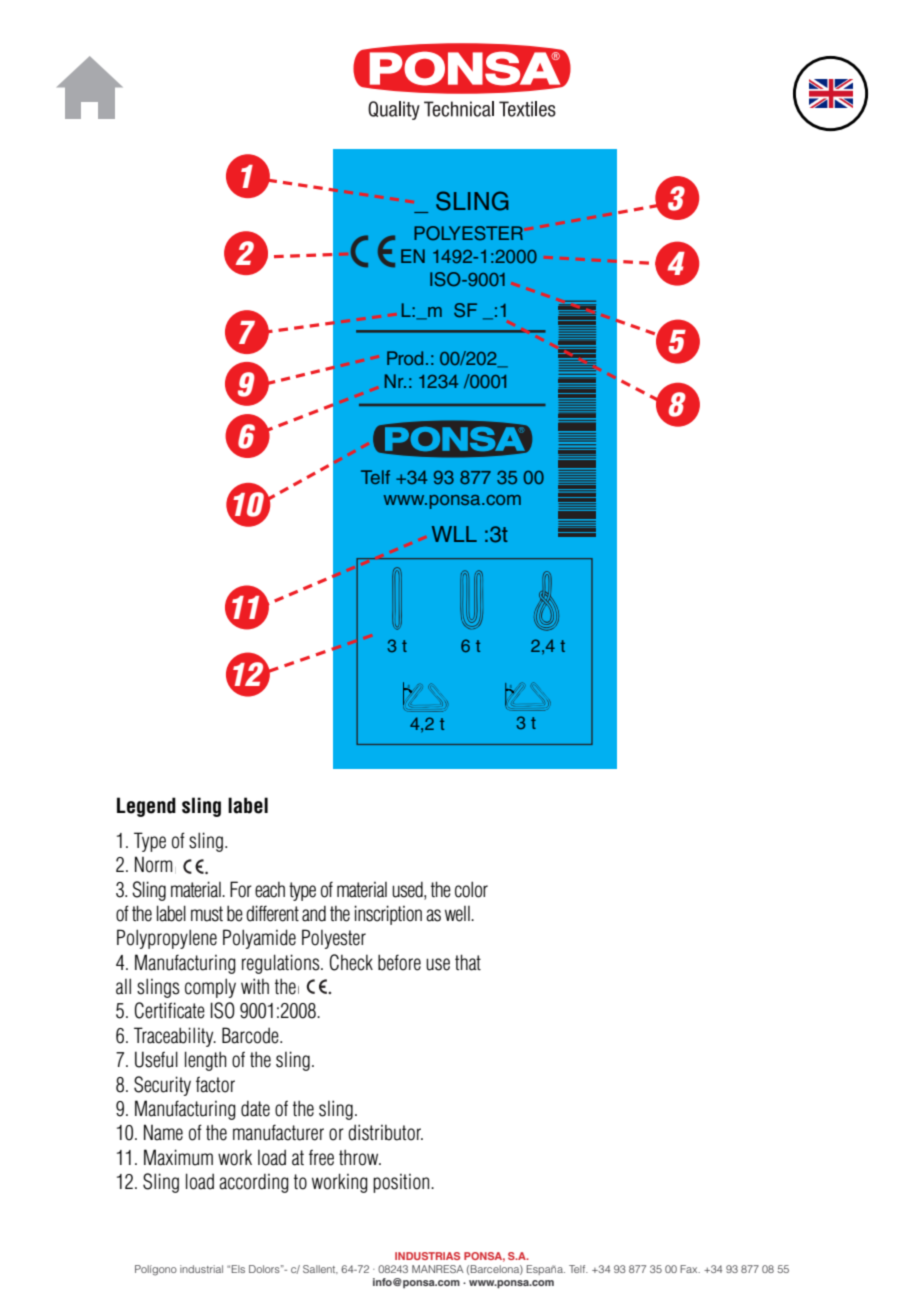 This screenshot has width=924, height=1308. Describe the element at coordinates (402, 1183) in the screenshot. I see `position` at that location.
